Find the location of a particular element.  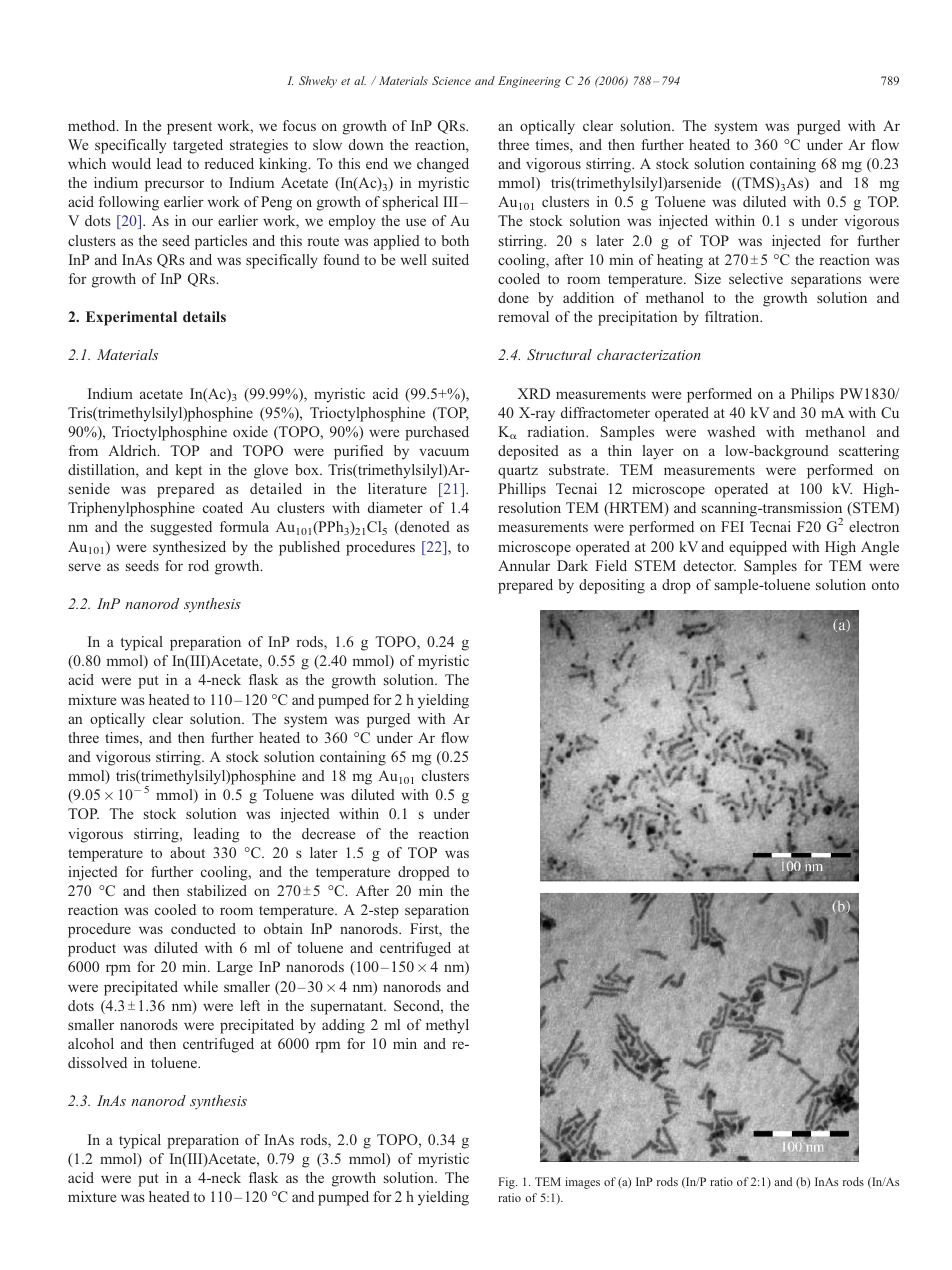

Annular is located at coordinates (524, 565).
